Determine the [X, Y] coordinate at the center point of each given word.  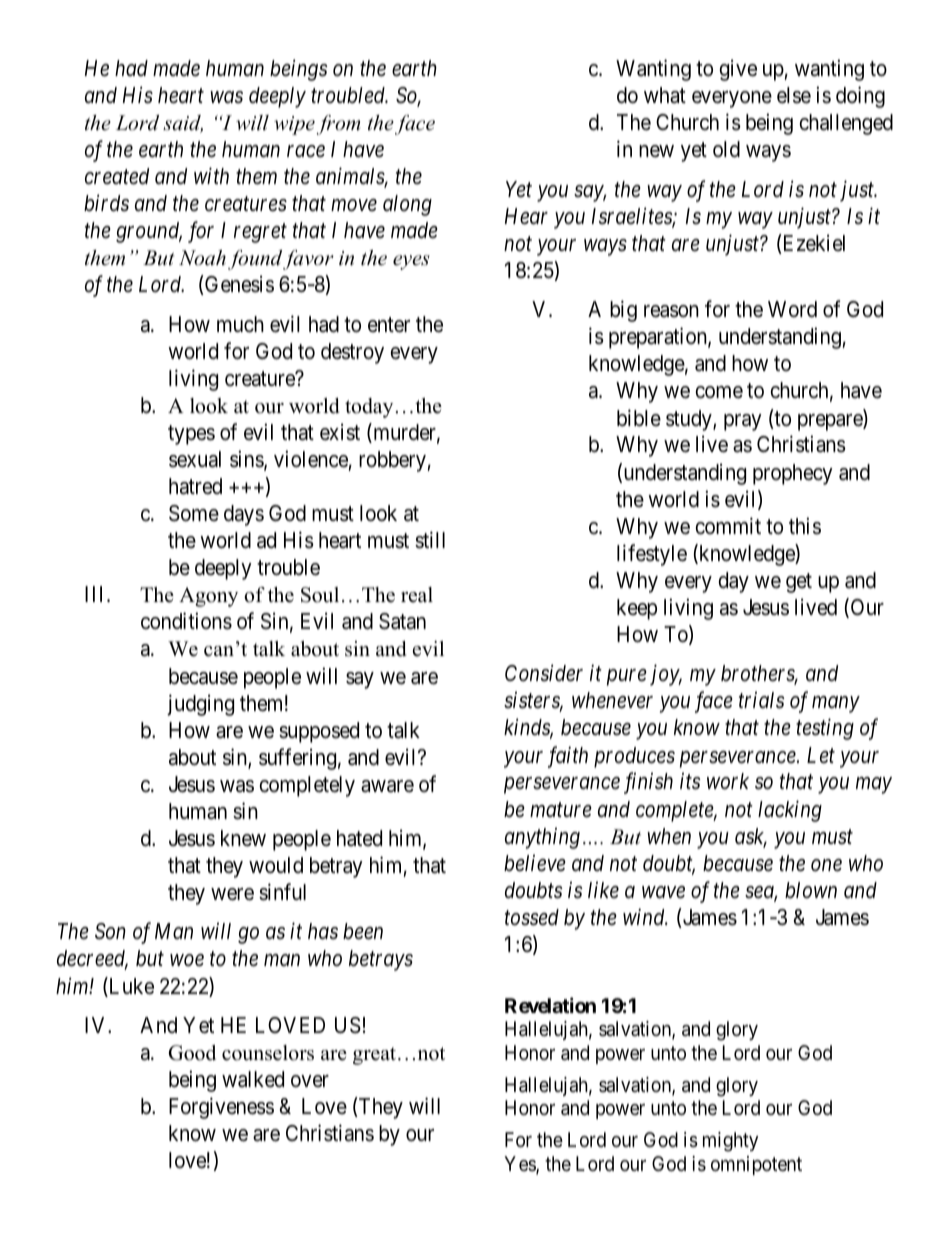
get [799, 583]
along [407, 205]
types [191, 435]
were [232, 894]
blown [811, 890]
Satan [402, 621]
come [719, 392]
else [794, 95]
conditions [186, 621]
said [183, 124]
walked [253, 1079]
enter [389, 325]
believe [535, 863]
